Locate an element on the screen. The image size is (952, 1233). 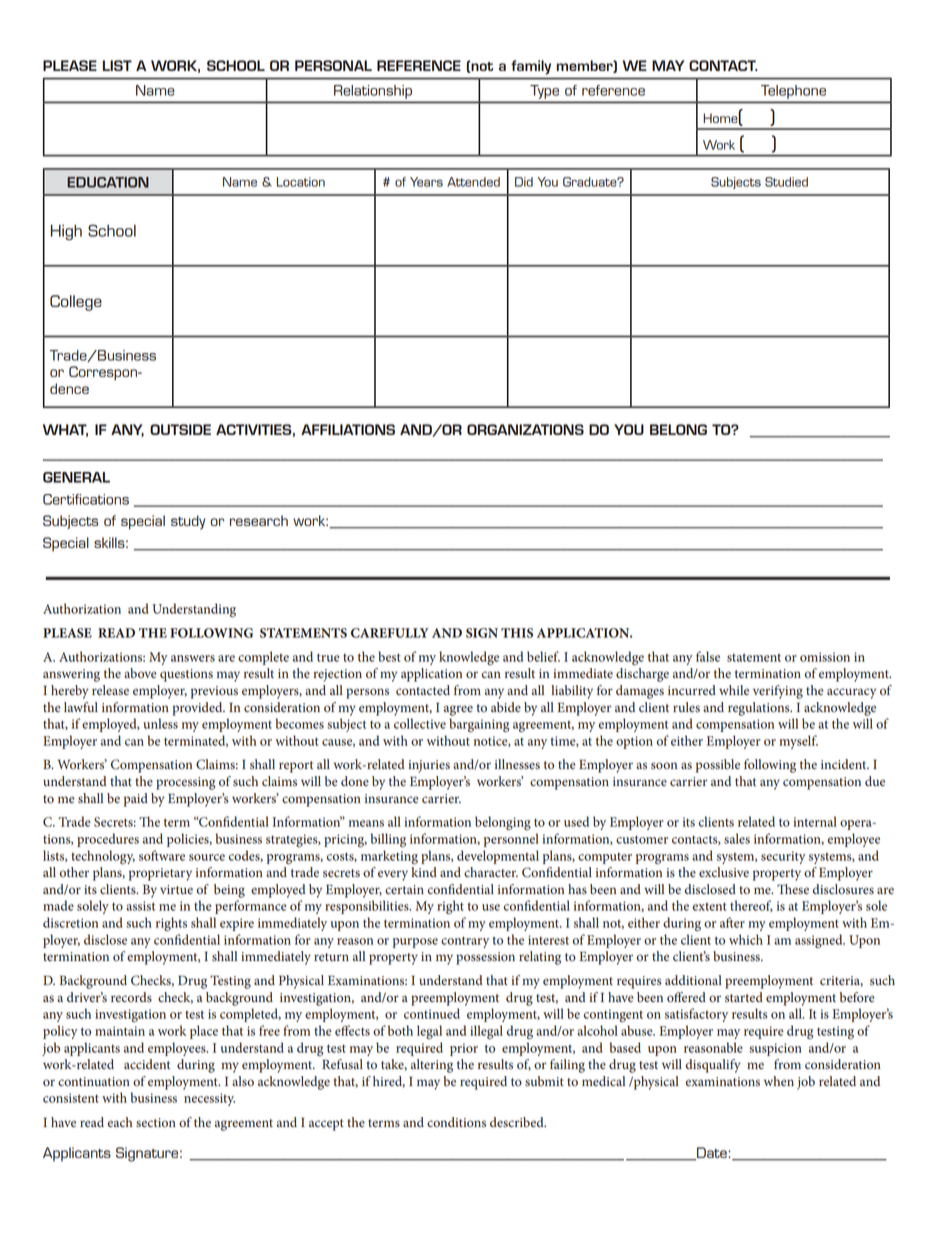
developmental is located at coordinates (498, 857).
